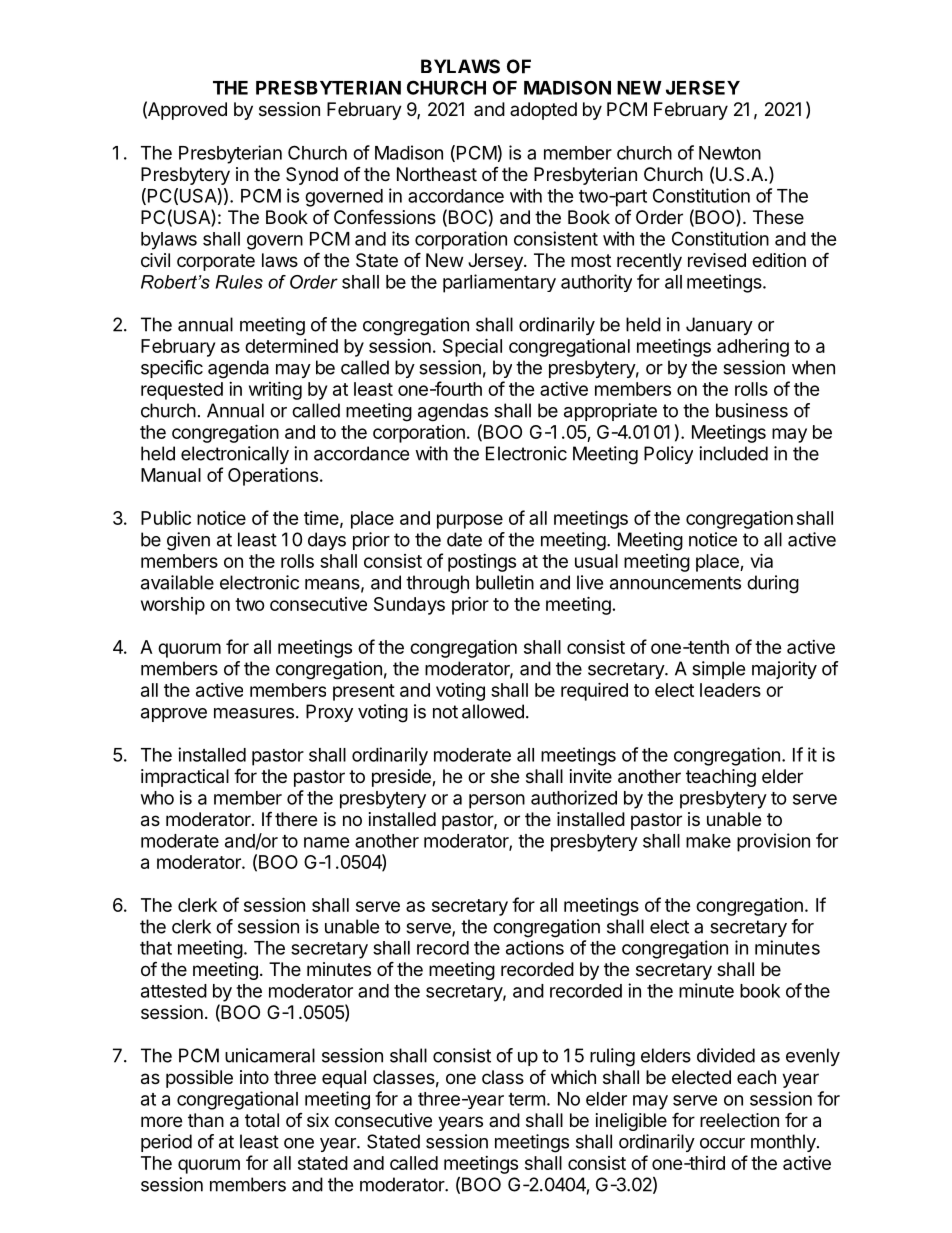  Describe the element at coordinates (535, 947) in the screenshot. I see `actions` at that location.
